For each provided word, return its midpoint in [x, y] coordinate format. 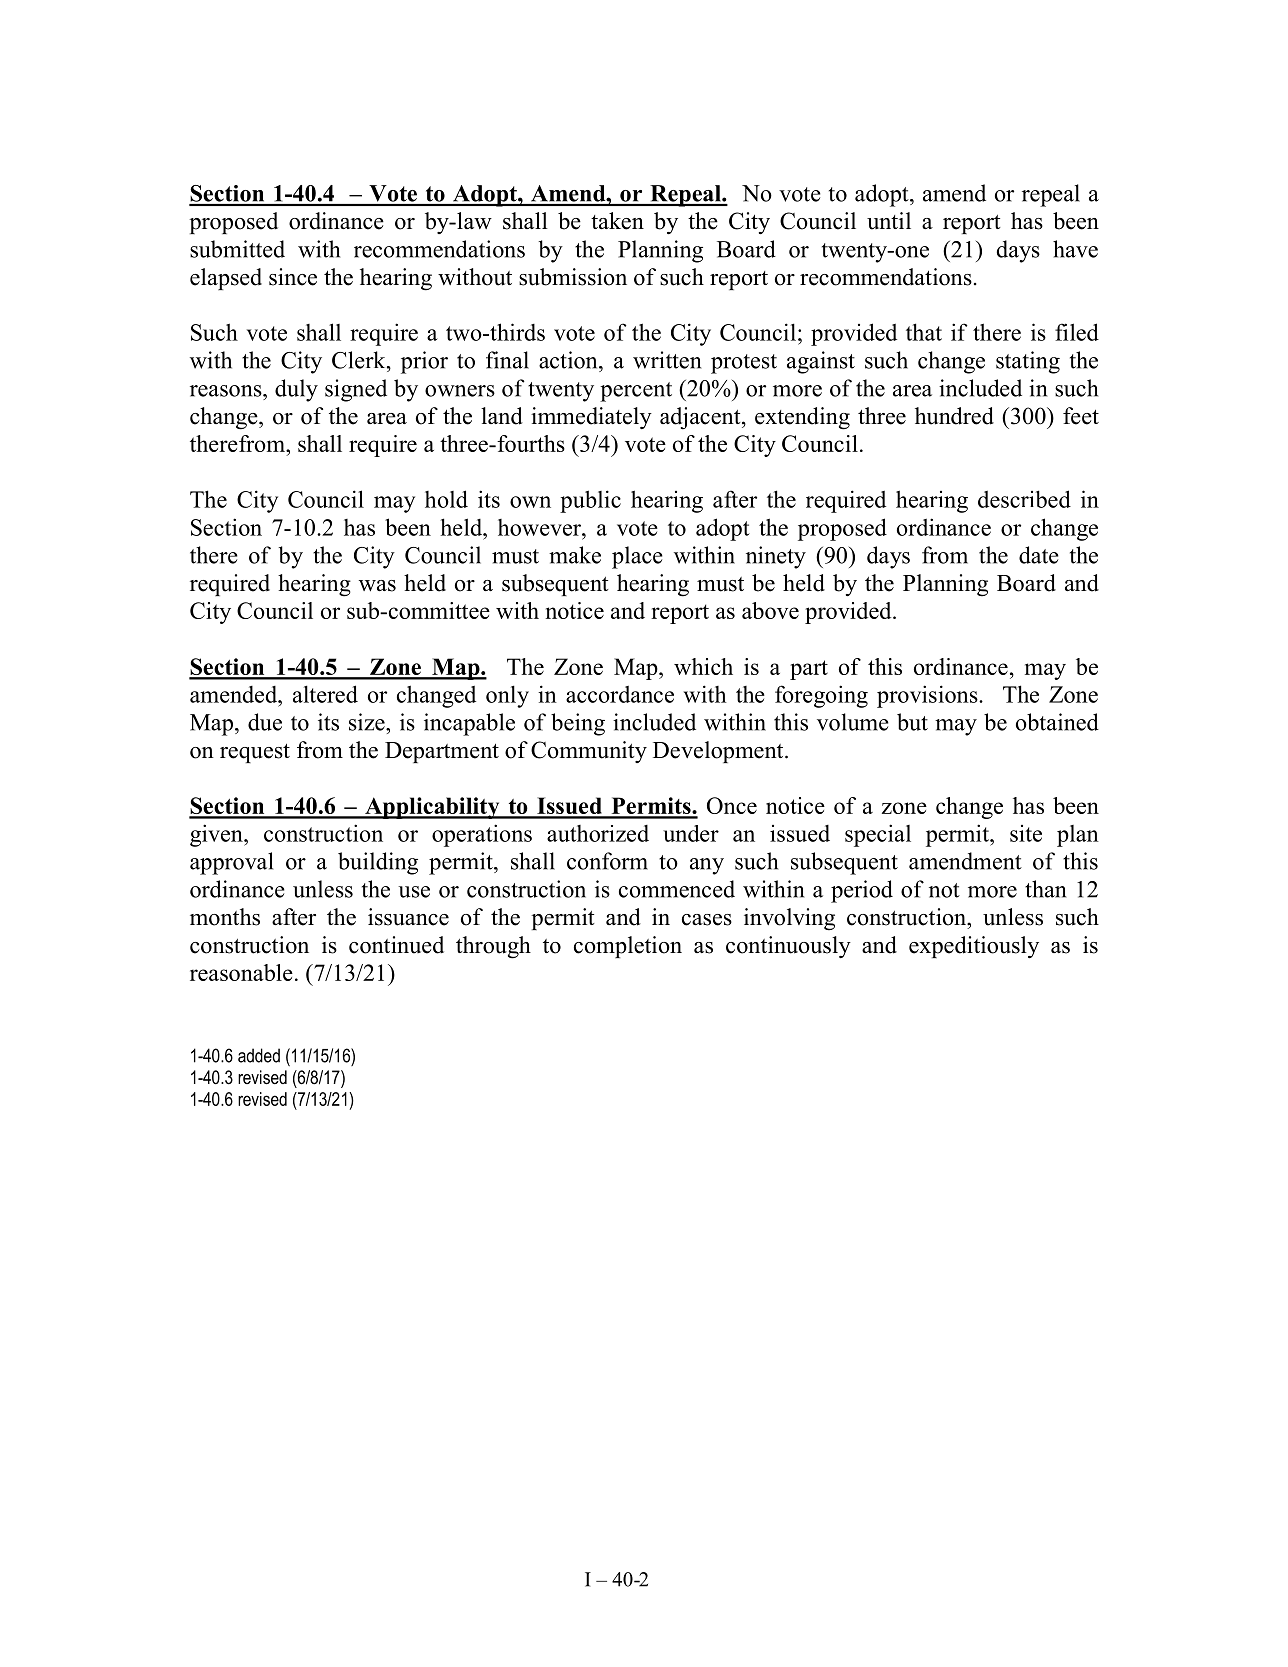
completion [628, 947]
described [1024, 499]
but [912, 722]
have [1075, 249]
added [259, 1055]
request [255, 753]
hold [446, 499]
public [590, 501]
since [293, 277]
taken [617, 221]
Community [589, 752]
